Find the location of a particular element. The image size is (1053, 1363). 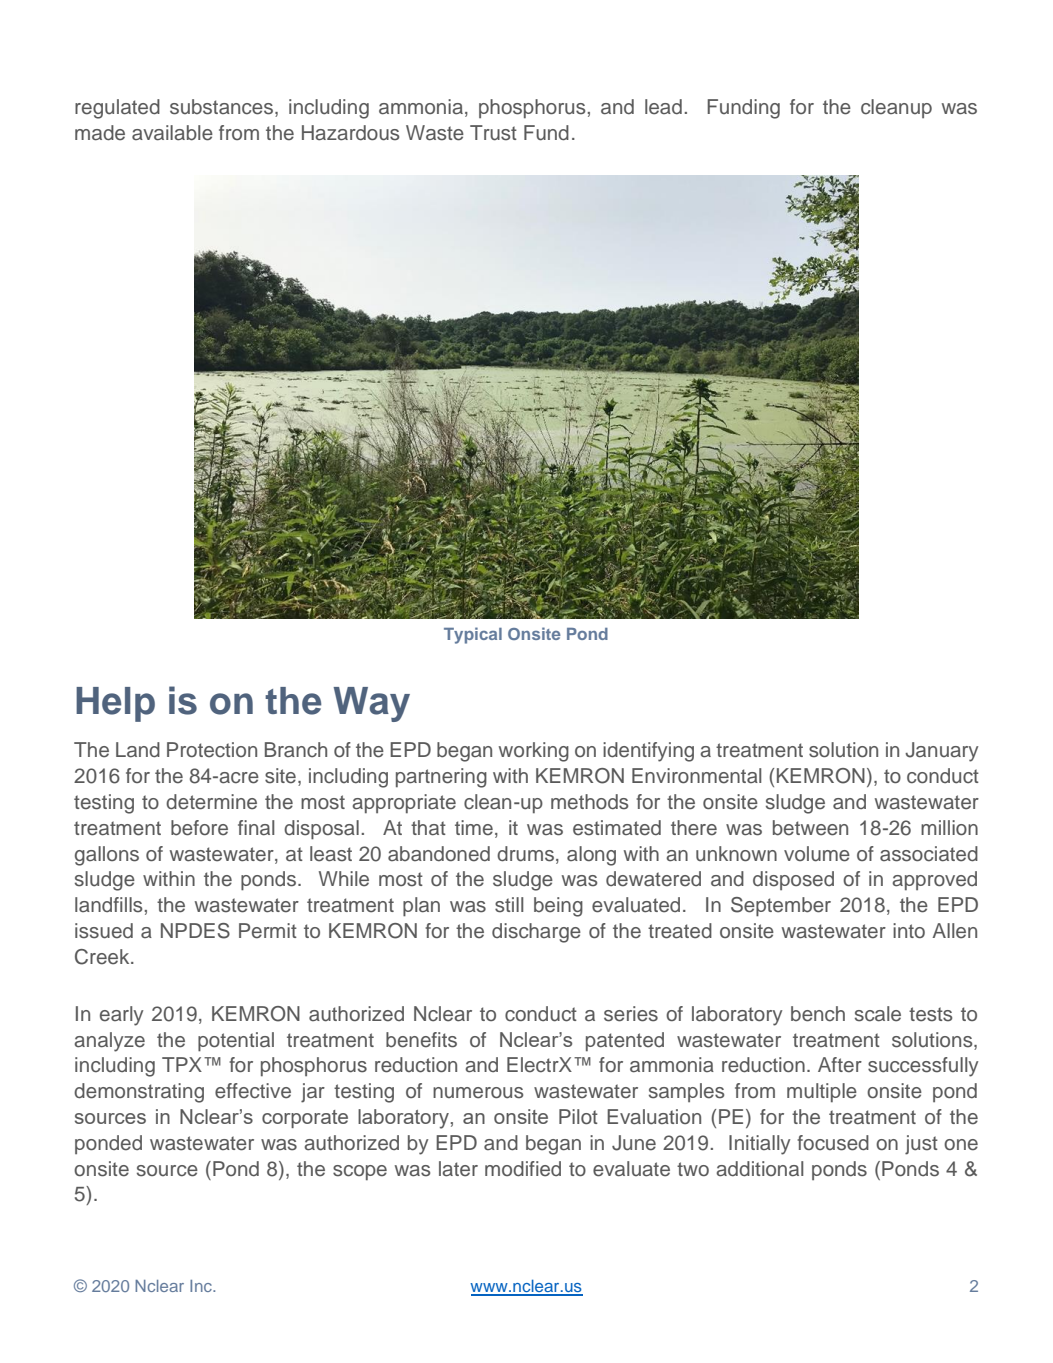

discharge is located at coordinates (536, 933).
